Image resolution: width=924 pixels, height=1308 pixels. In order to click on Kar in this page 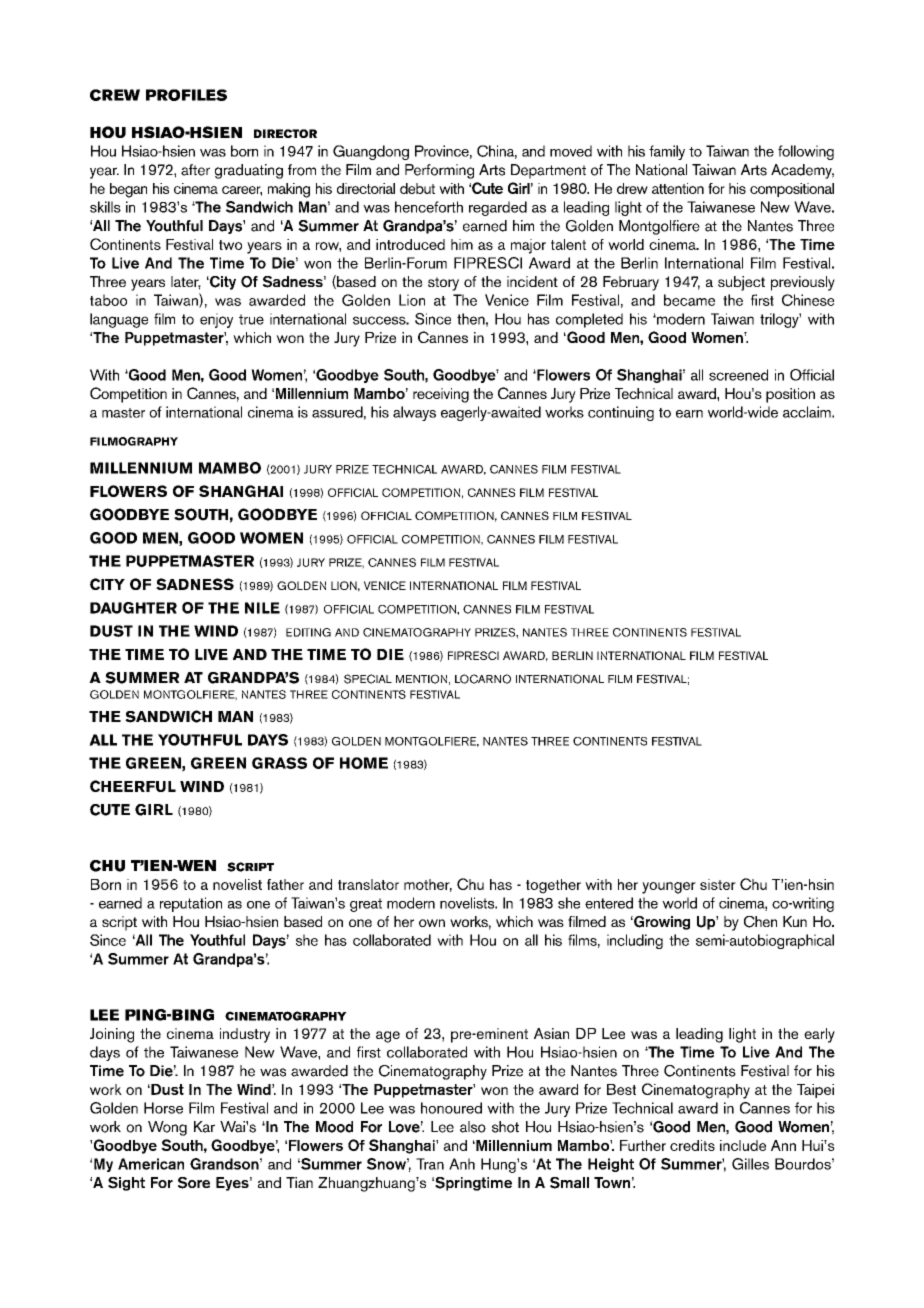, I will do `click(204, 1127)`.
